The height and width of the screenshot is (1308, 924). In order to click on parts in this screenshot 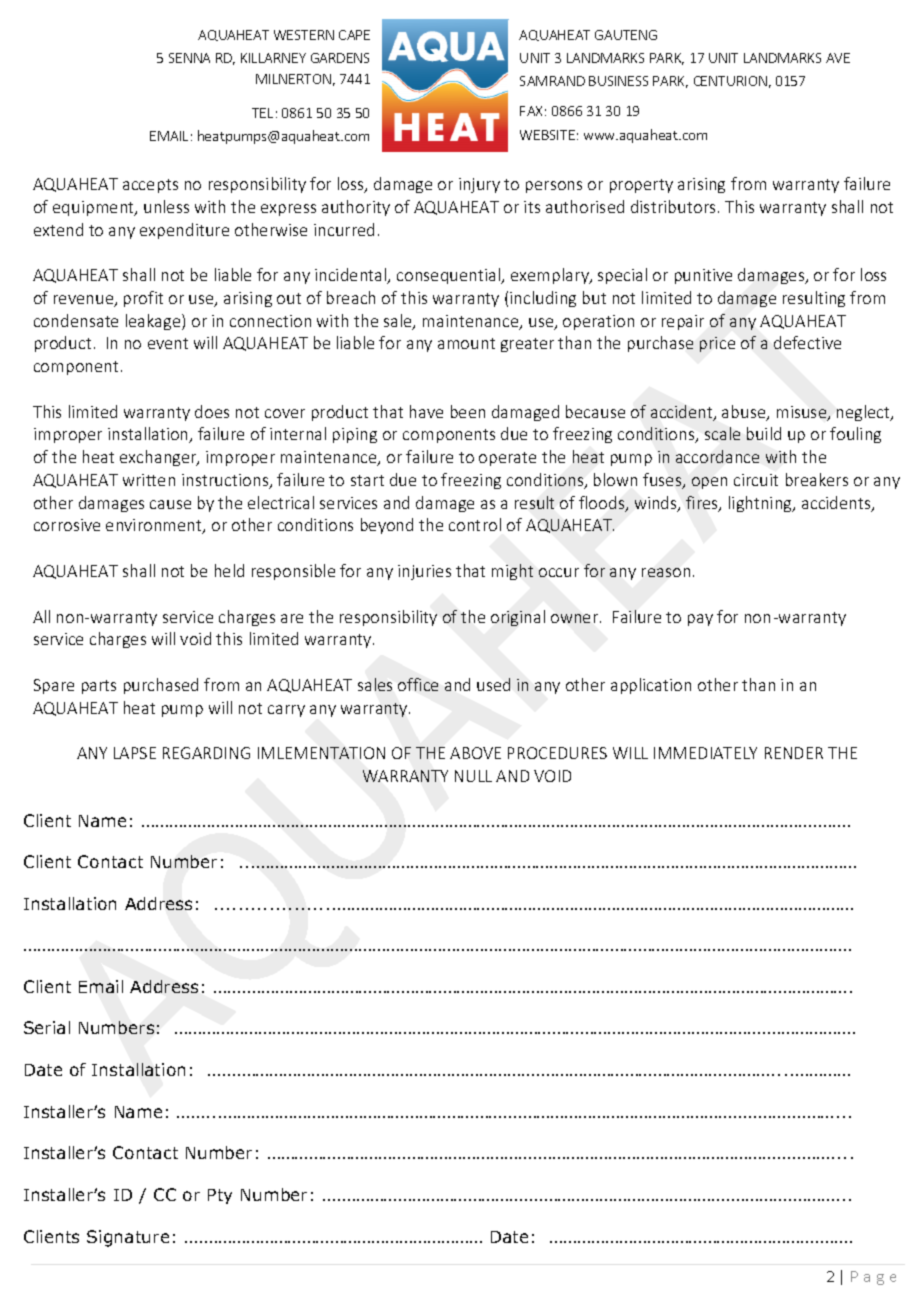, I will do `click(99, 687)`.
